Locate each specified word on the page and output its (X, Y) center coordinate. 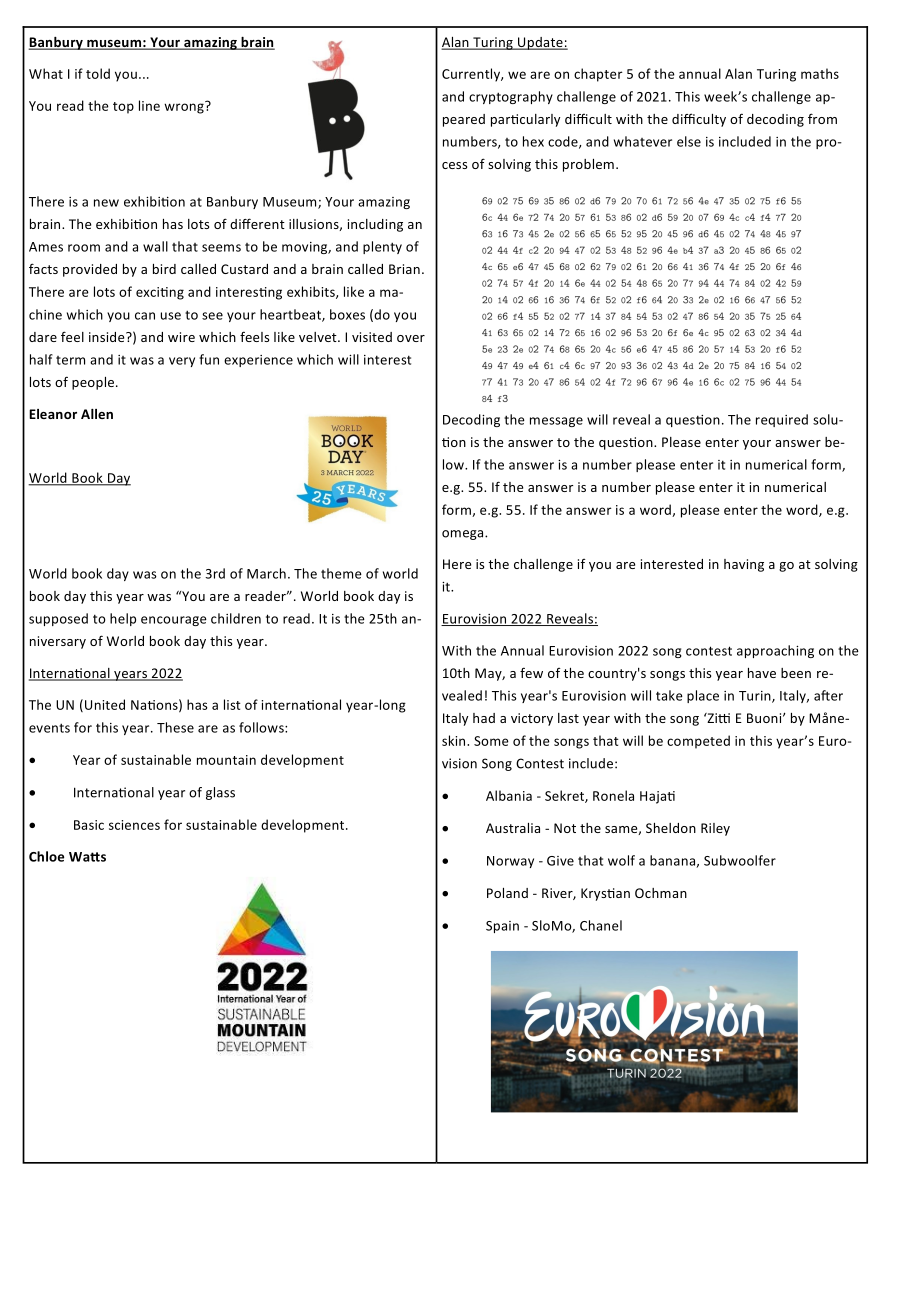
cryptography (511, 97)
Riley (715, 829)
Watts (87, 857)
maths (820, 73)
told (98, 73)
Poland (507, 893)
